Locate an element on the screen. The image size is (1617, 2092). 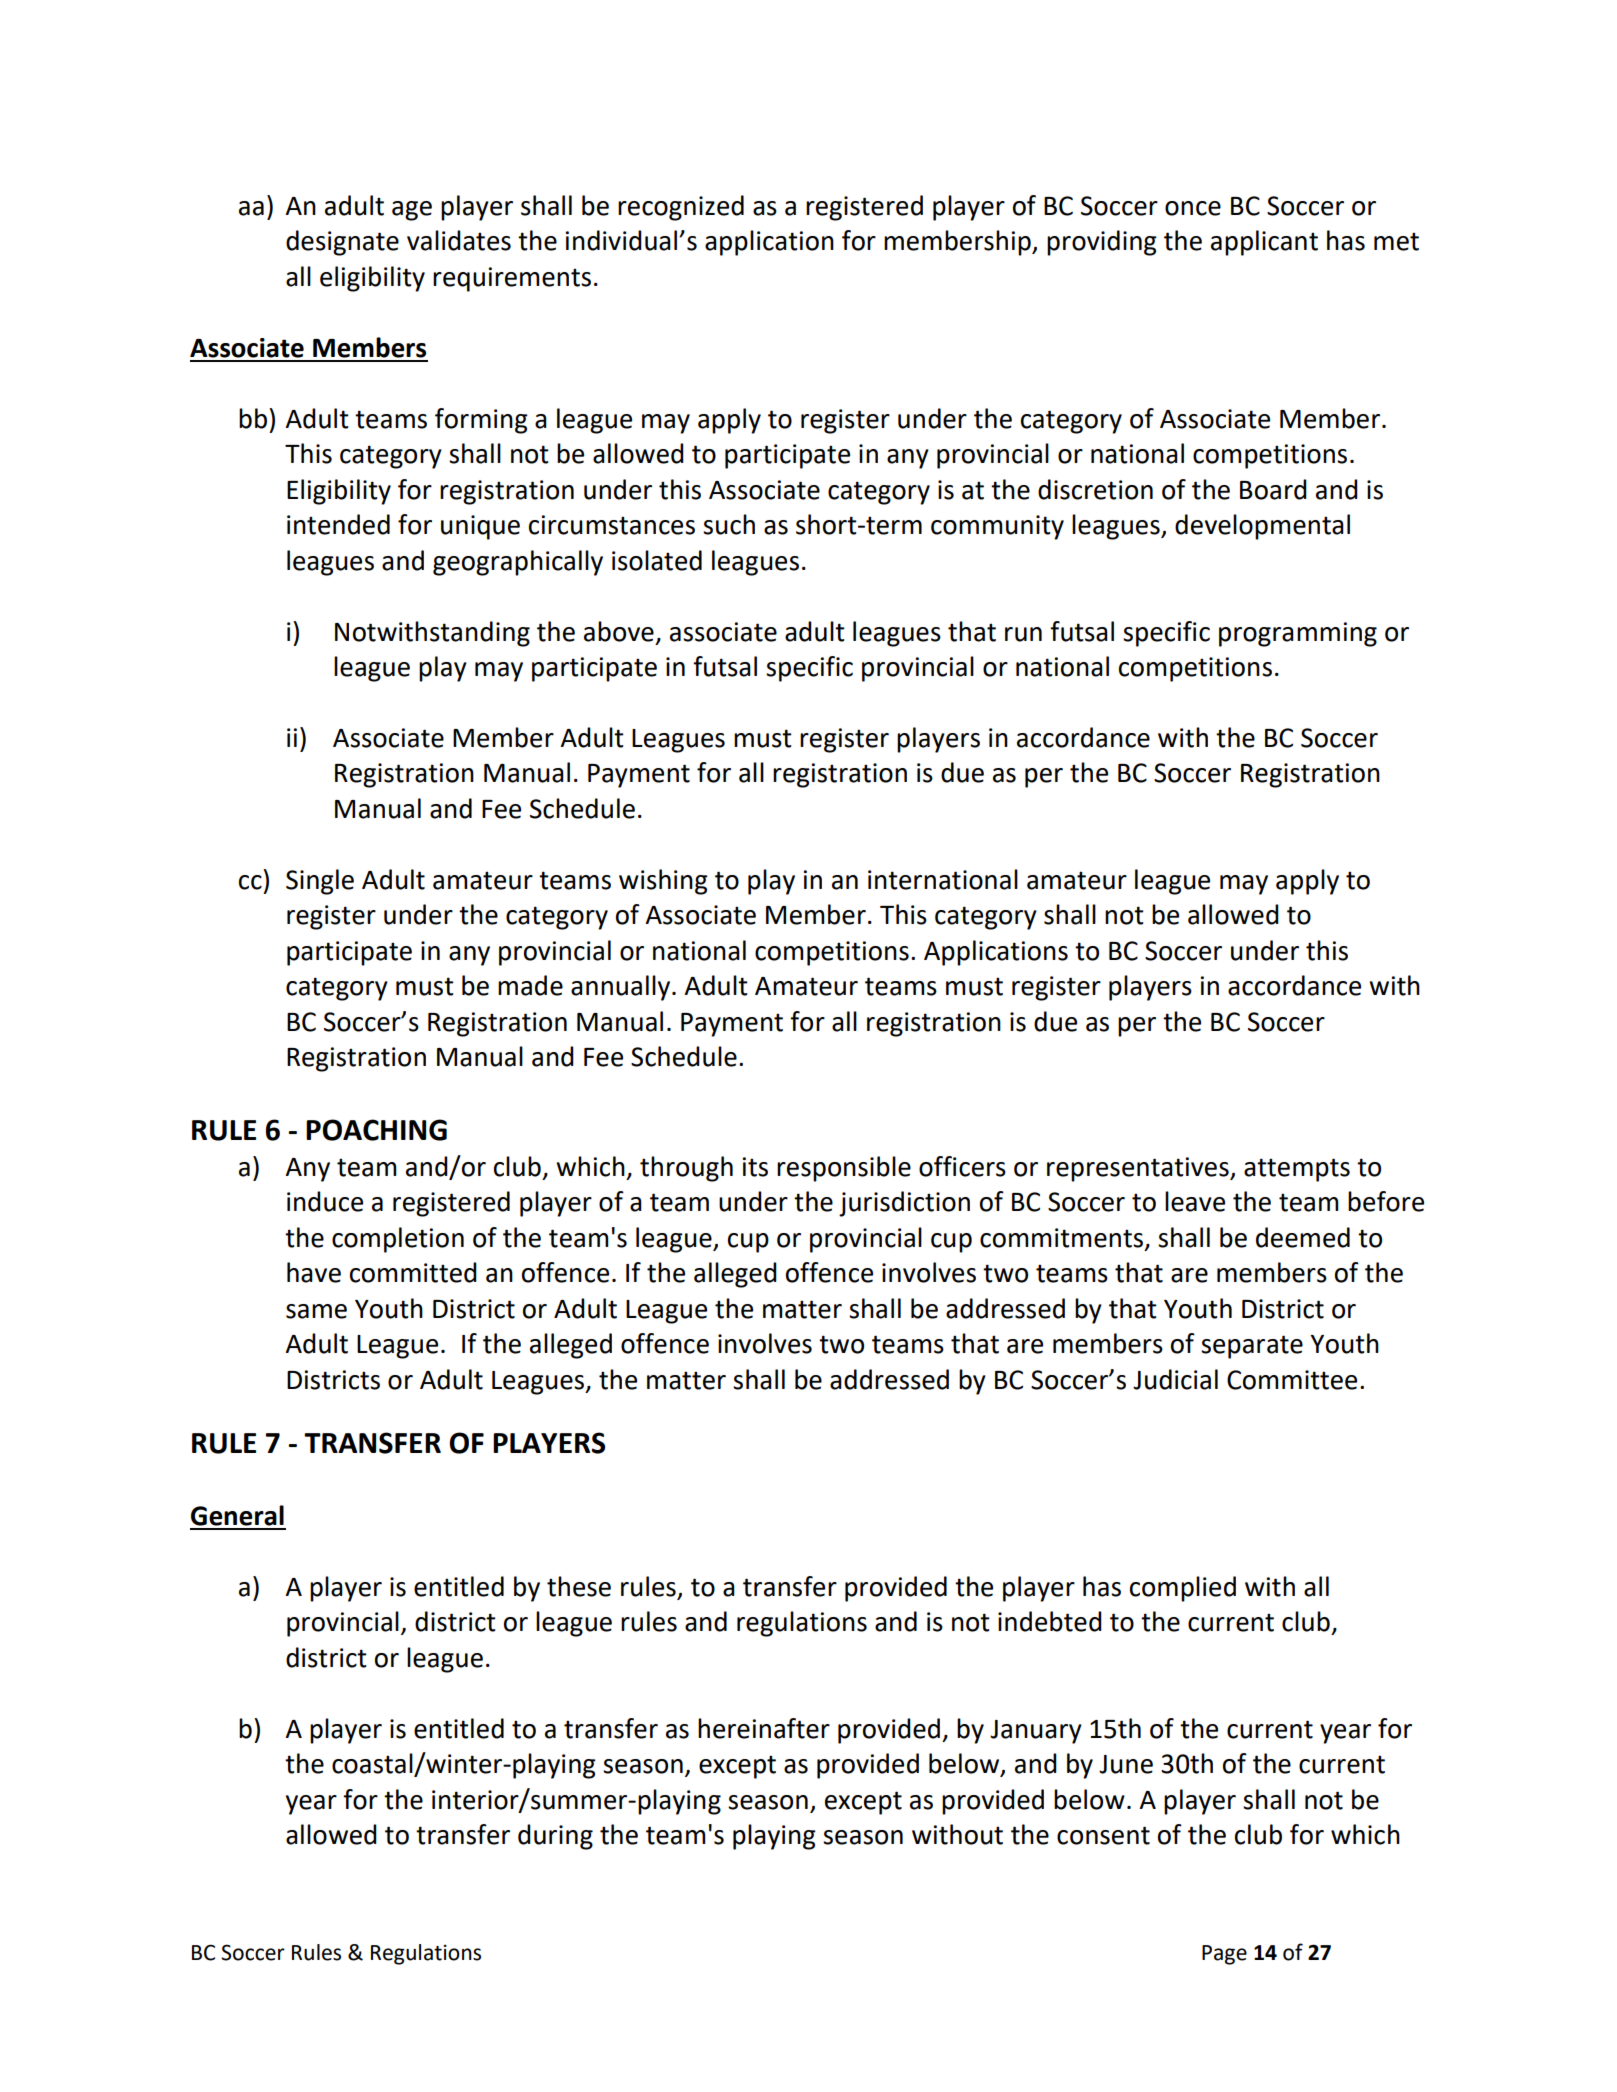
responsible is located at coordinates (844, 1169).
